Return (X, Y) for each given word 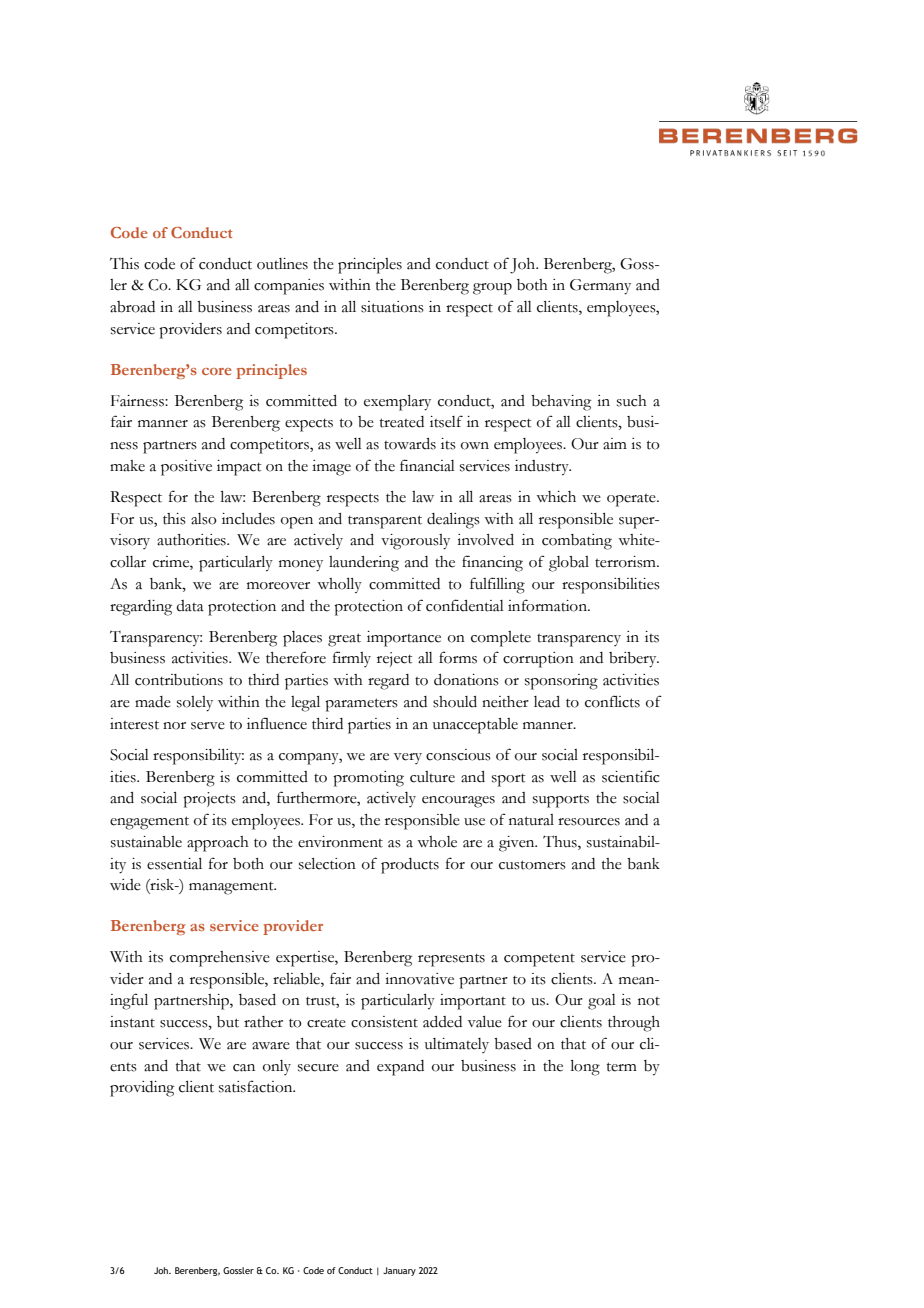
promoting (368, 779)
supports (561, 801)
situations (392, 307)
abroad (132, 307)
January (399, 1271)
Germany (600, 287)
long (585, 1068)
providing (142, 1089)
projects (209, 800)
